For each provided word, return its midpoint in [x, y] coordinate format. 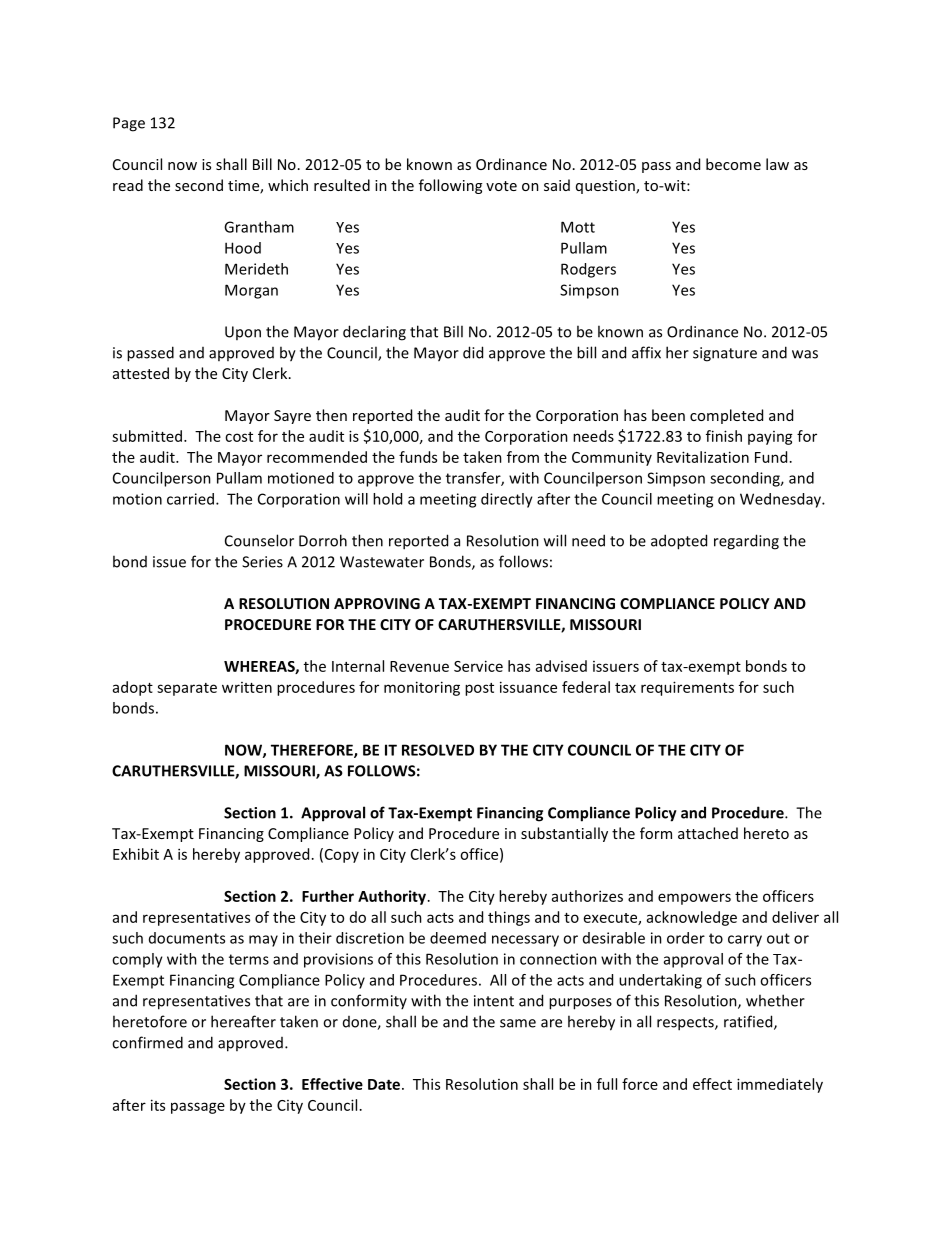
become [733, 164]
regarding [746, 542]
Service [478, 666]
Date [385, 1084]
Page [129, 124]
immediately [780, 1085]
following [450, 186]
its [158, 1105]
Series [262, 562]
